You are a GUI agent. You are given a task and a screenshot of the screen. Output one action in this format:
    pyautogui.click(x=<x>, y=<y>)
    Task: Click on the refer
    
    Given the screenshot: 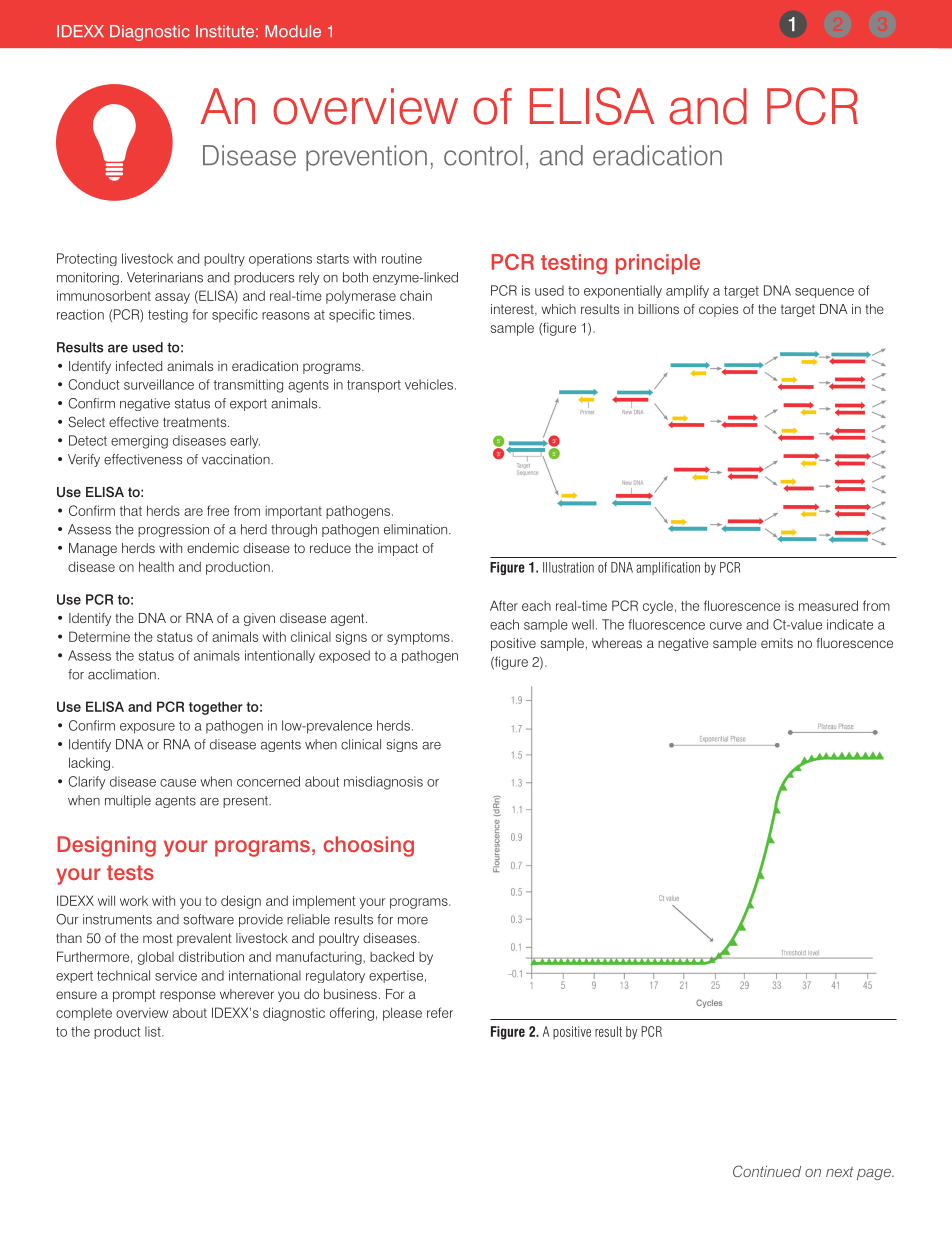 What is the action you would take?
    pyautogui.click(x=440, y=1012)
